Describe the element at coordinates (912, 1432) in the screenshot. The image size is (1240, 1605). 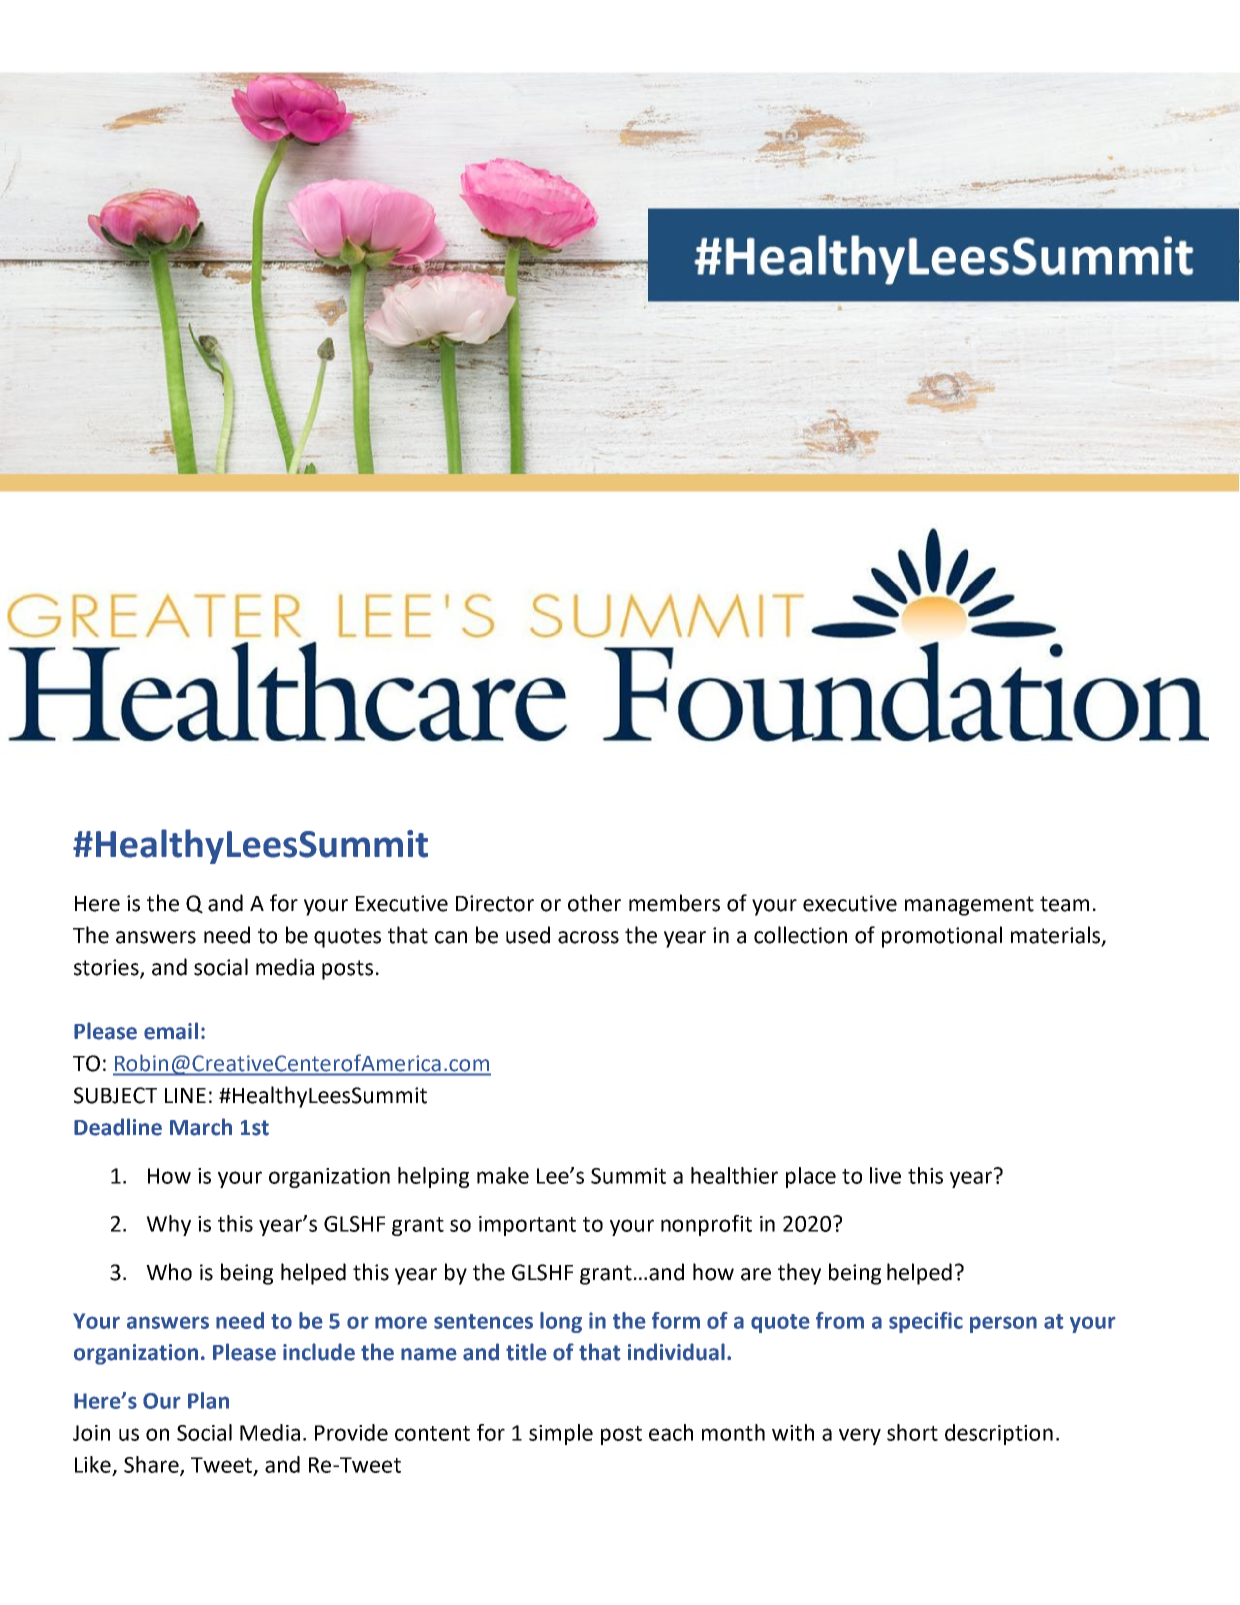
I see `short` at that location.
